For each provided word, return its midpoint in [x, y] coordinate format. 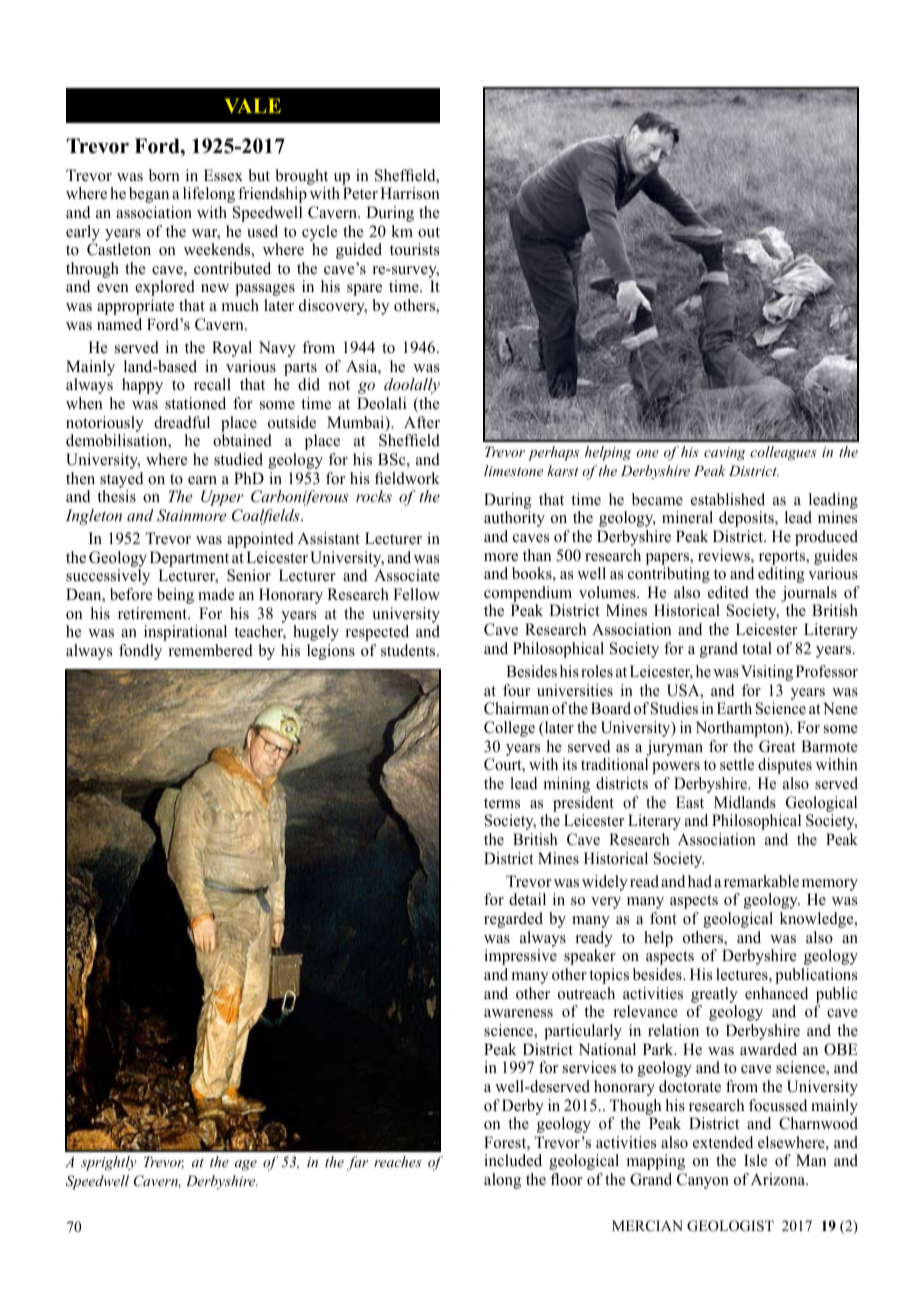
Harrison [410, 193]
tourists [415, 249]
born [164, 175]
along [502, 1181]
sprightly [109, 1163]
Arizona [779, 1179]
